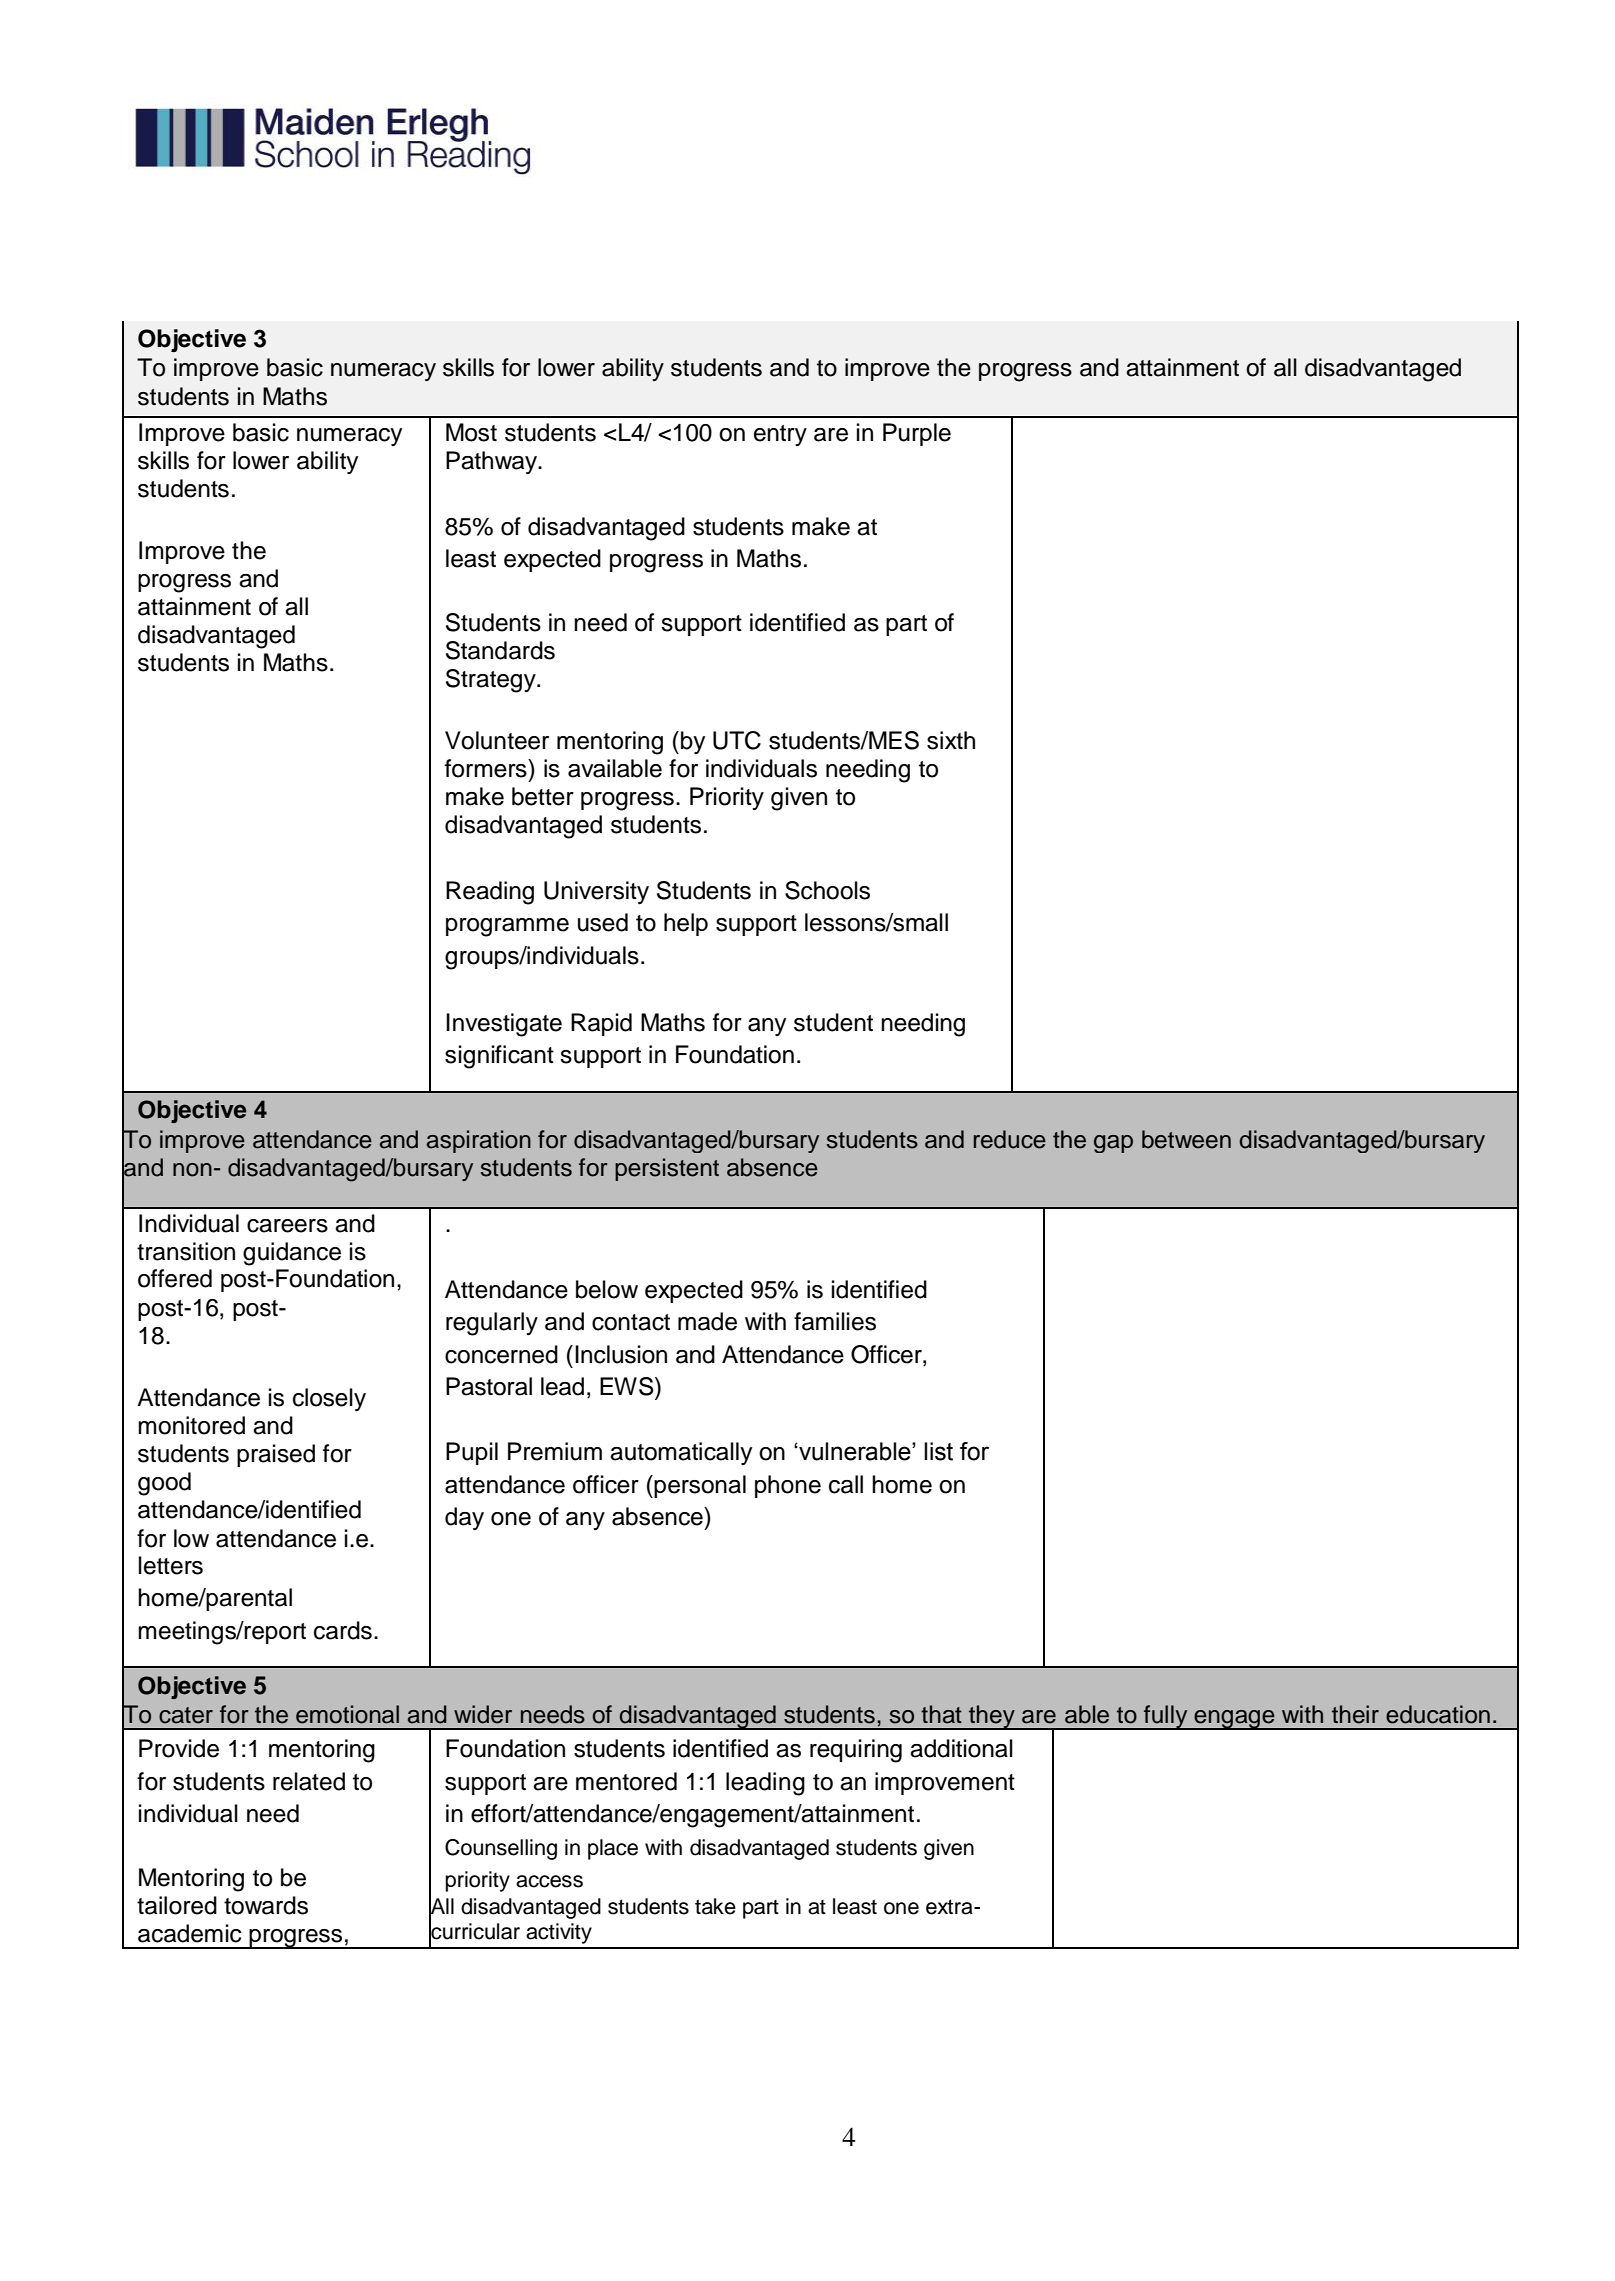  What do you see at coordinates (788, 1486) in the screenshot?
I see `phone` at bounding box center [788, 1486].
